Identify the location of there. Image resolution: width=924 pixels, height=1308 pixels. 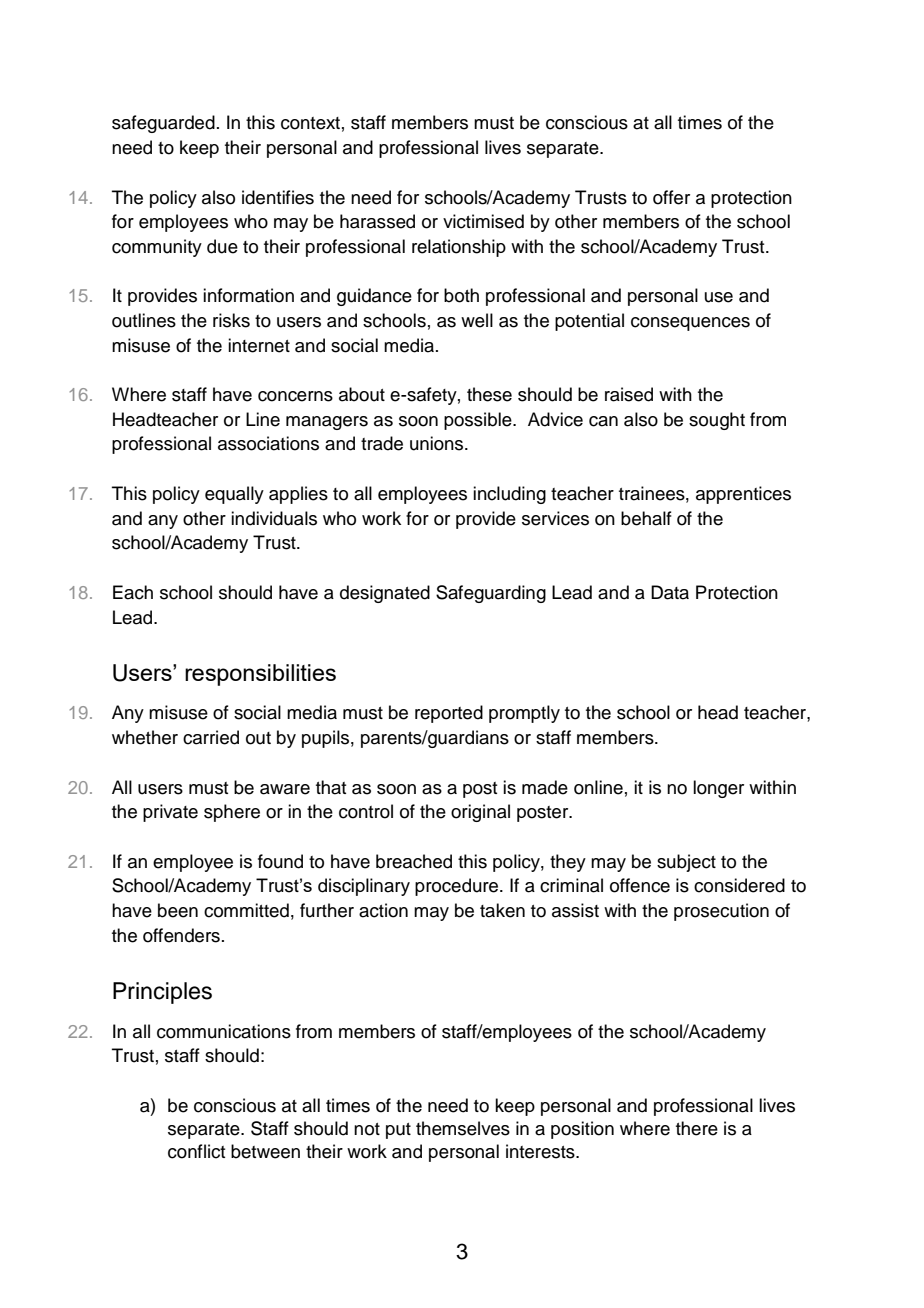
(697, 1128).
